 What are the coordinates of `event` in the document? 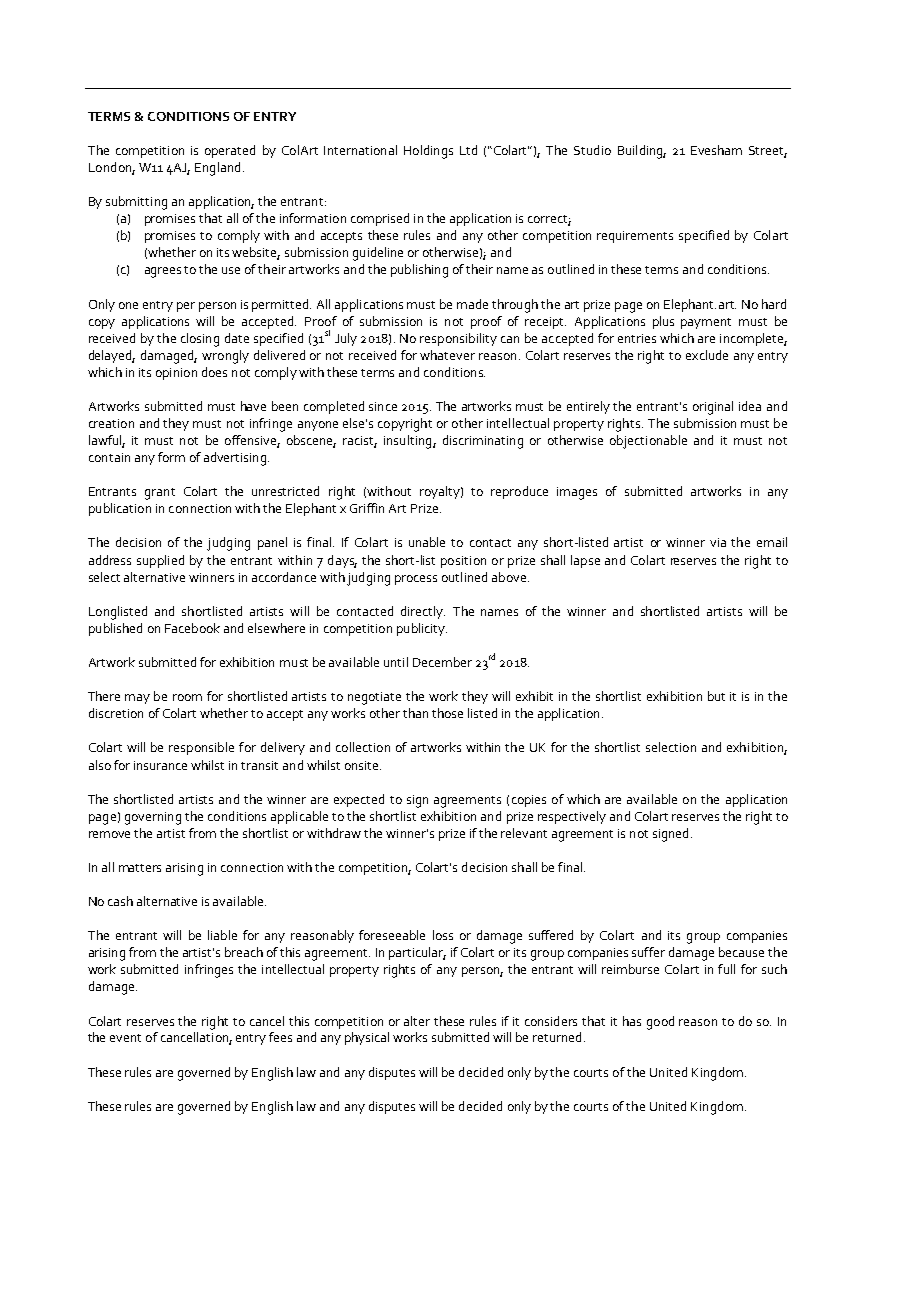 It's located at (125, 1038).
